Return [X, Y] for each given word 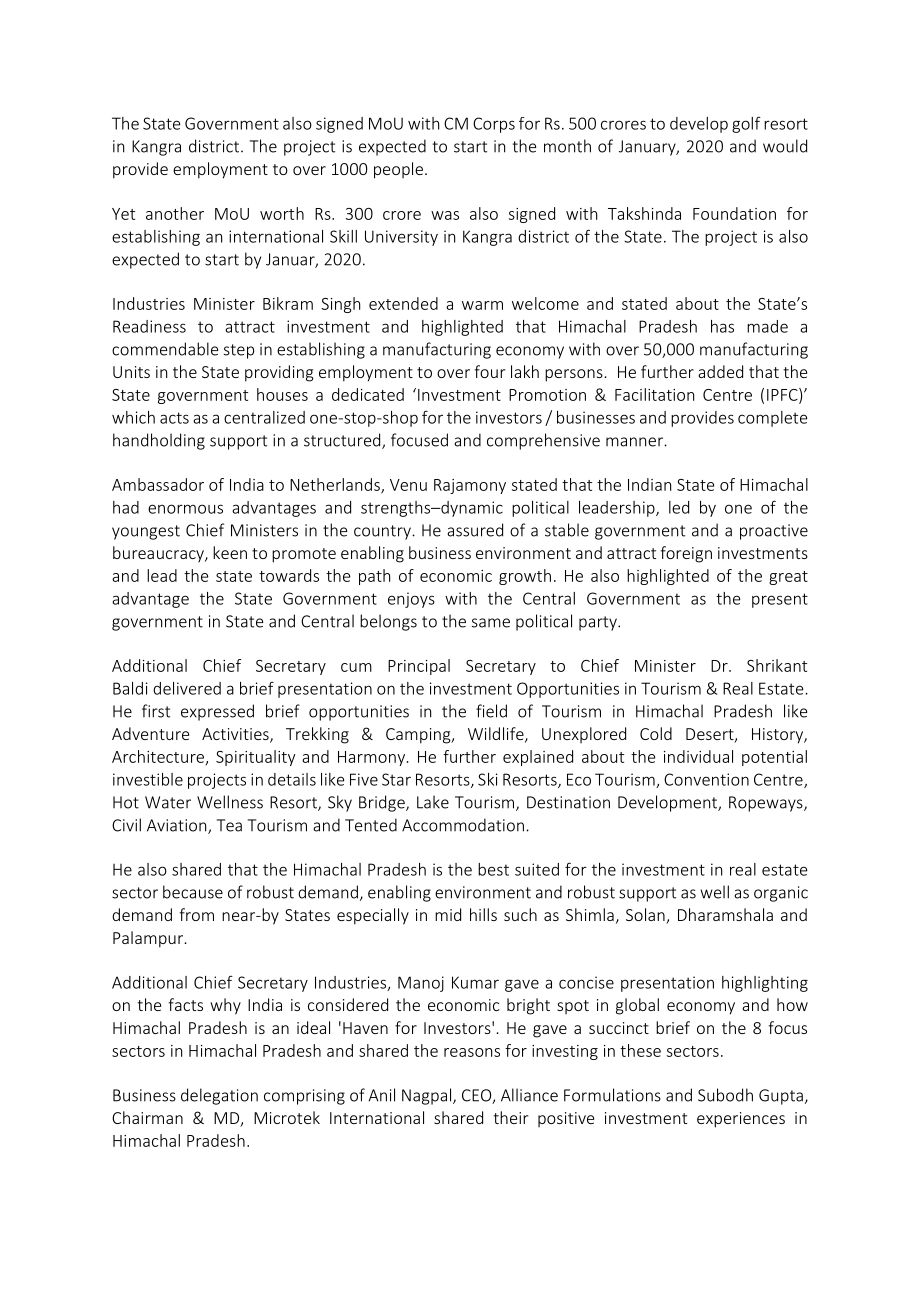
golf [746, 125]
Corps [494, 125]
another [175, 213]
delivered [187, 688]
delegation [219, 1096]
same [491, 623]
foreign [686, 554]
